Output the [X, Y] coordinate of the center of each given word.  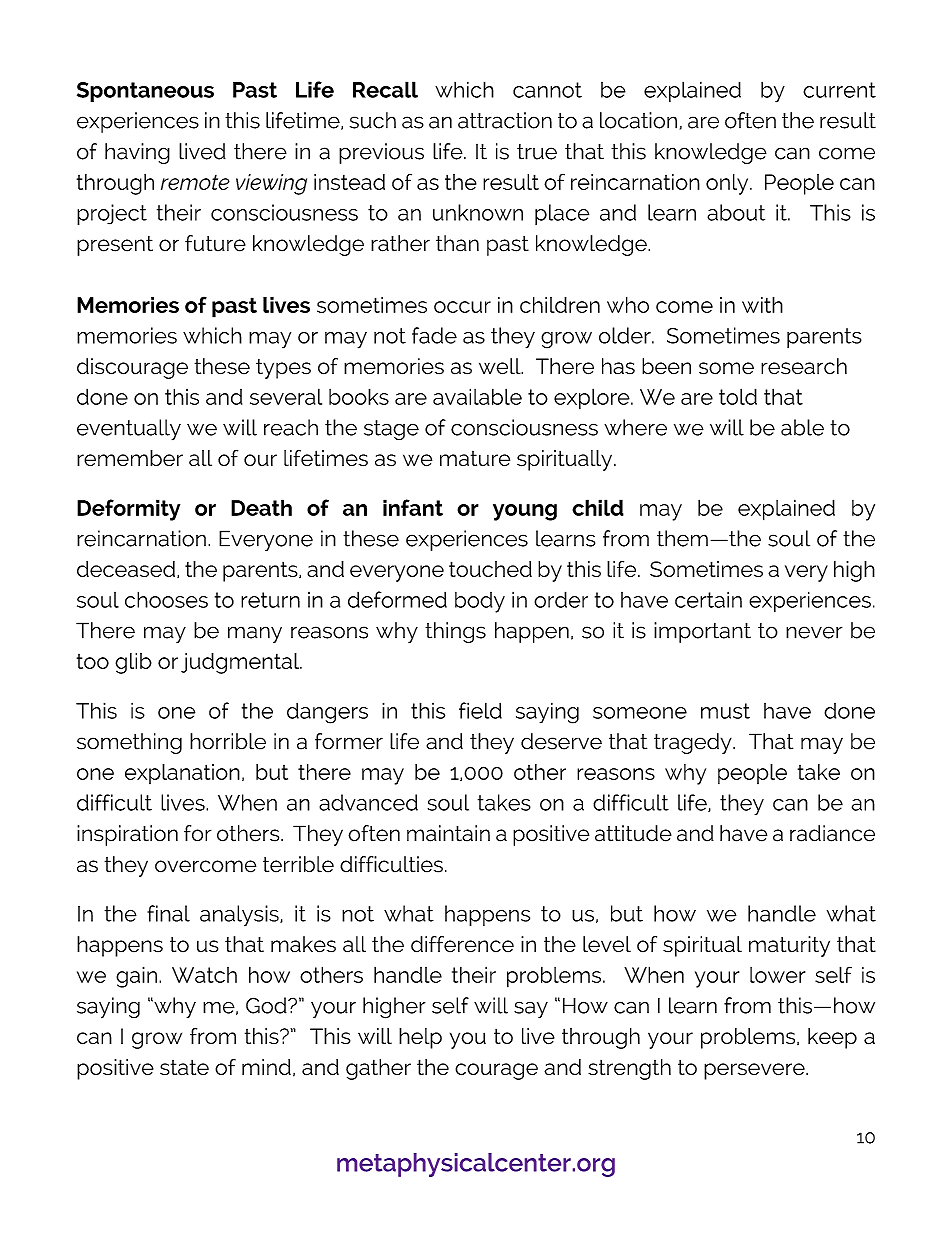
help [420, 1038]
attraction [505, 120]
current [839, 90]
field [480, 710]
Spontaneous [145, 92]
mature [475, 459]
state [184, 1067]
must [725, 711]
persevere [755, 1071]
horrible [228, 741]
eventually [129, 430]
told [738, 396]
